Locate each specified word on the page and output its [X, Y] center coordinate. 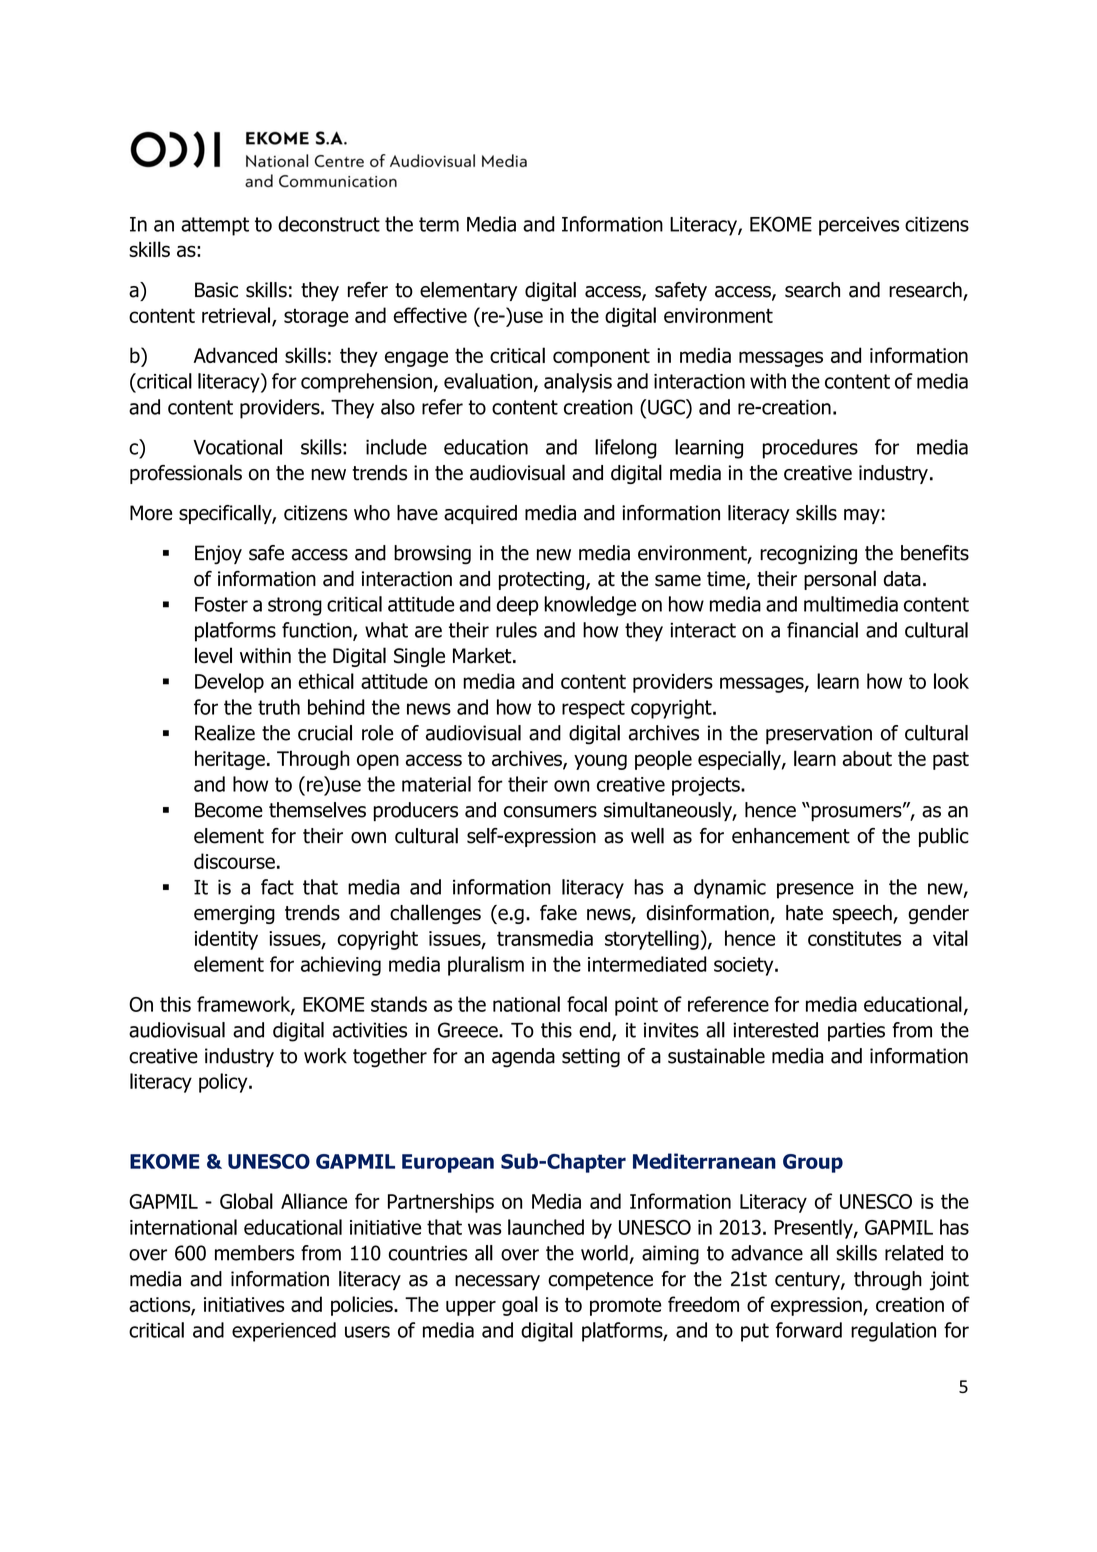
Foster [221, 604]
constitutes [854, 938]
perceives [859, 226]
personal [840, 580]
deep [518, 606]
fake [558, 913]
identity [226, 940]
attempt [215, 226]
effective [430, 315]
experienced [284, 1332]
